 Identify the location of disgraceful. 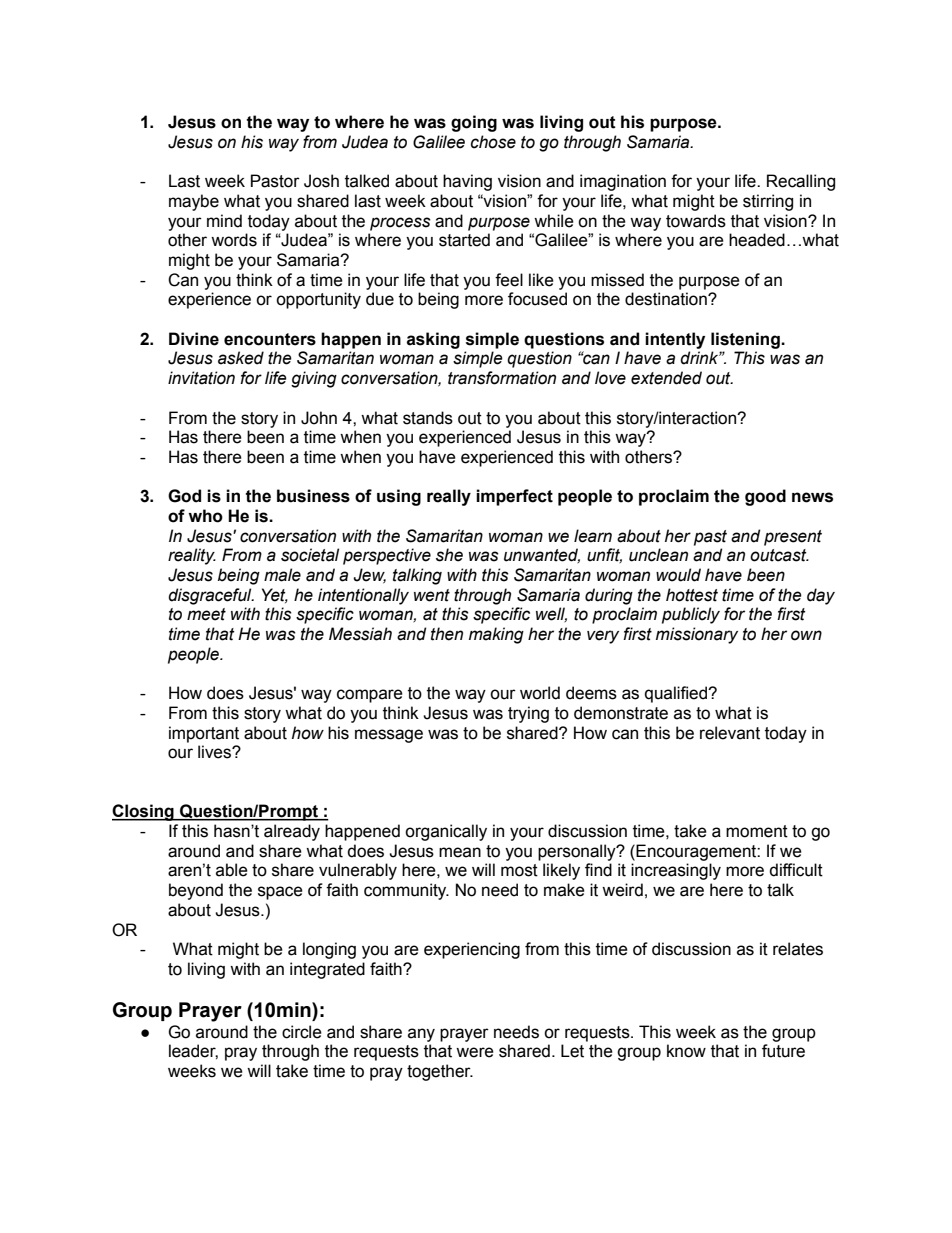
(211, 596).
